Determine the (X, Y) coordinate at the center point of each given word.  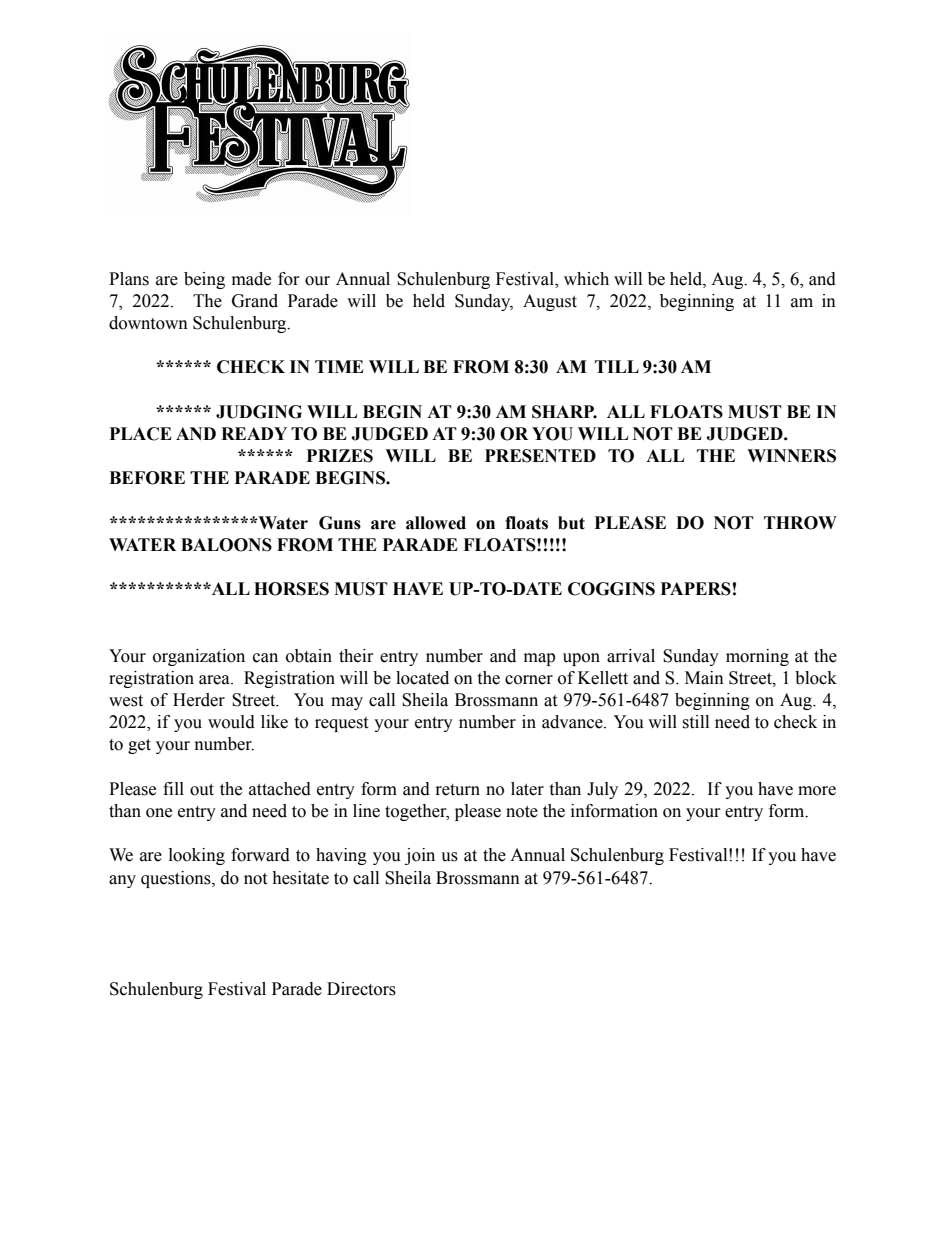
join (420, 856)
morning (757, 657)
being (204, 280)
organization (199, 657)
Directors (361, 989)
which (586, 279)
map (539, 659)
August (550, 302)
